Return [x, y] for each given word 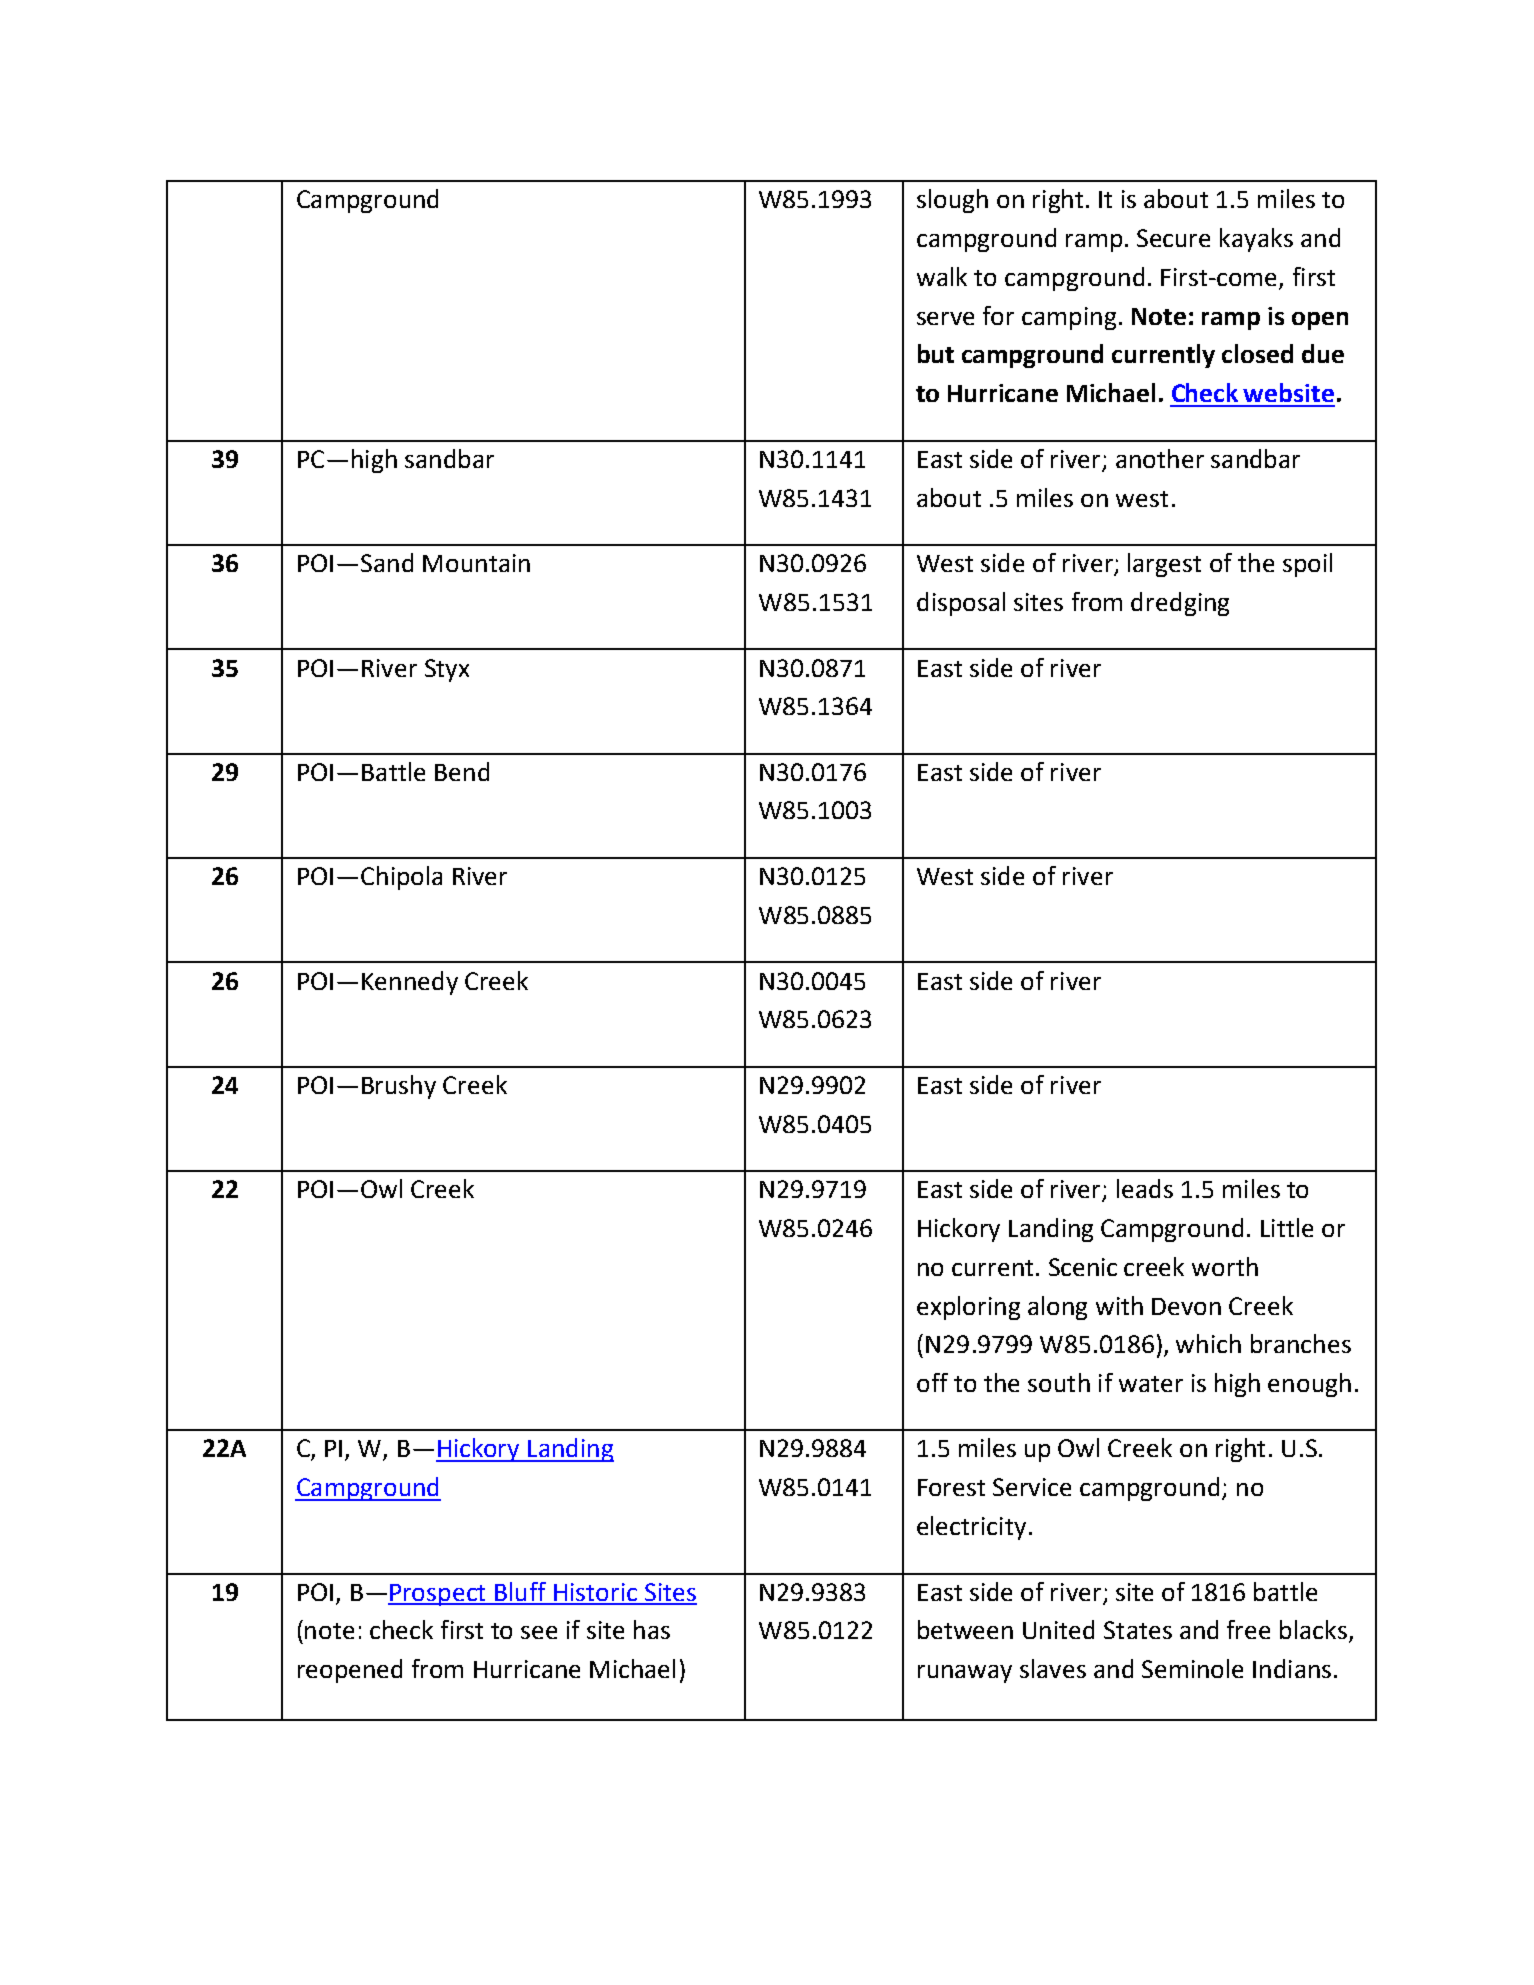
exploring [968, 1308]
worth [1225, 1266]
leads [1145, 1188]
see [539, 1632]
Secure [1173, 238]
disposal [961, 604]
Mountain [476, 563]
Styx [447, 670]
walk [942, 276]
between [965, 1629]
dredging [1180, 604]
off [932, 1382]
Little [1287, 1227]
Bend [462, 771]
